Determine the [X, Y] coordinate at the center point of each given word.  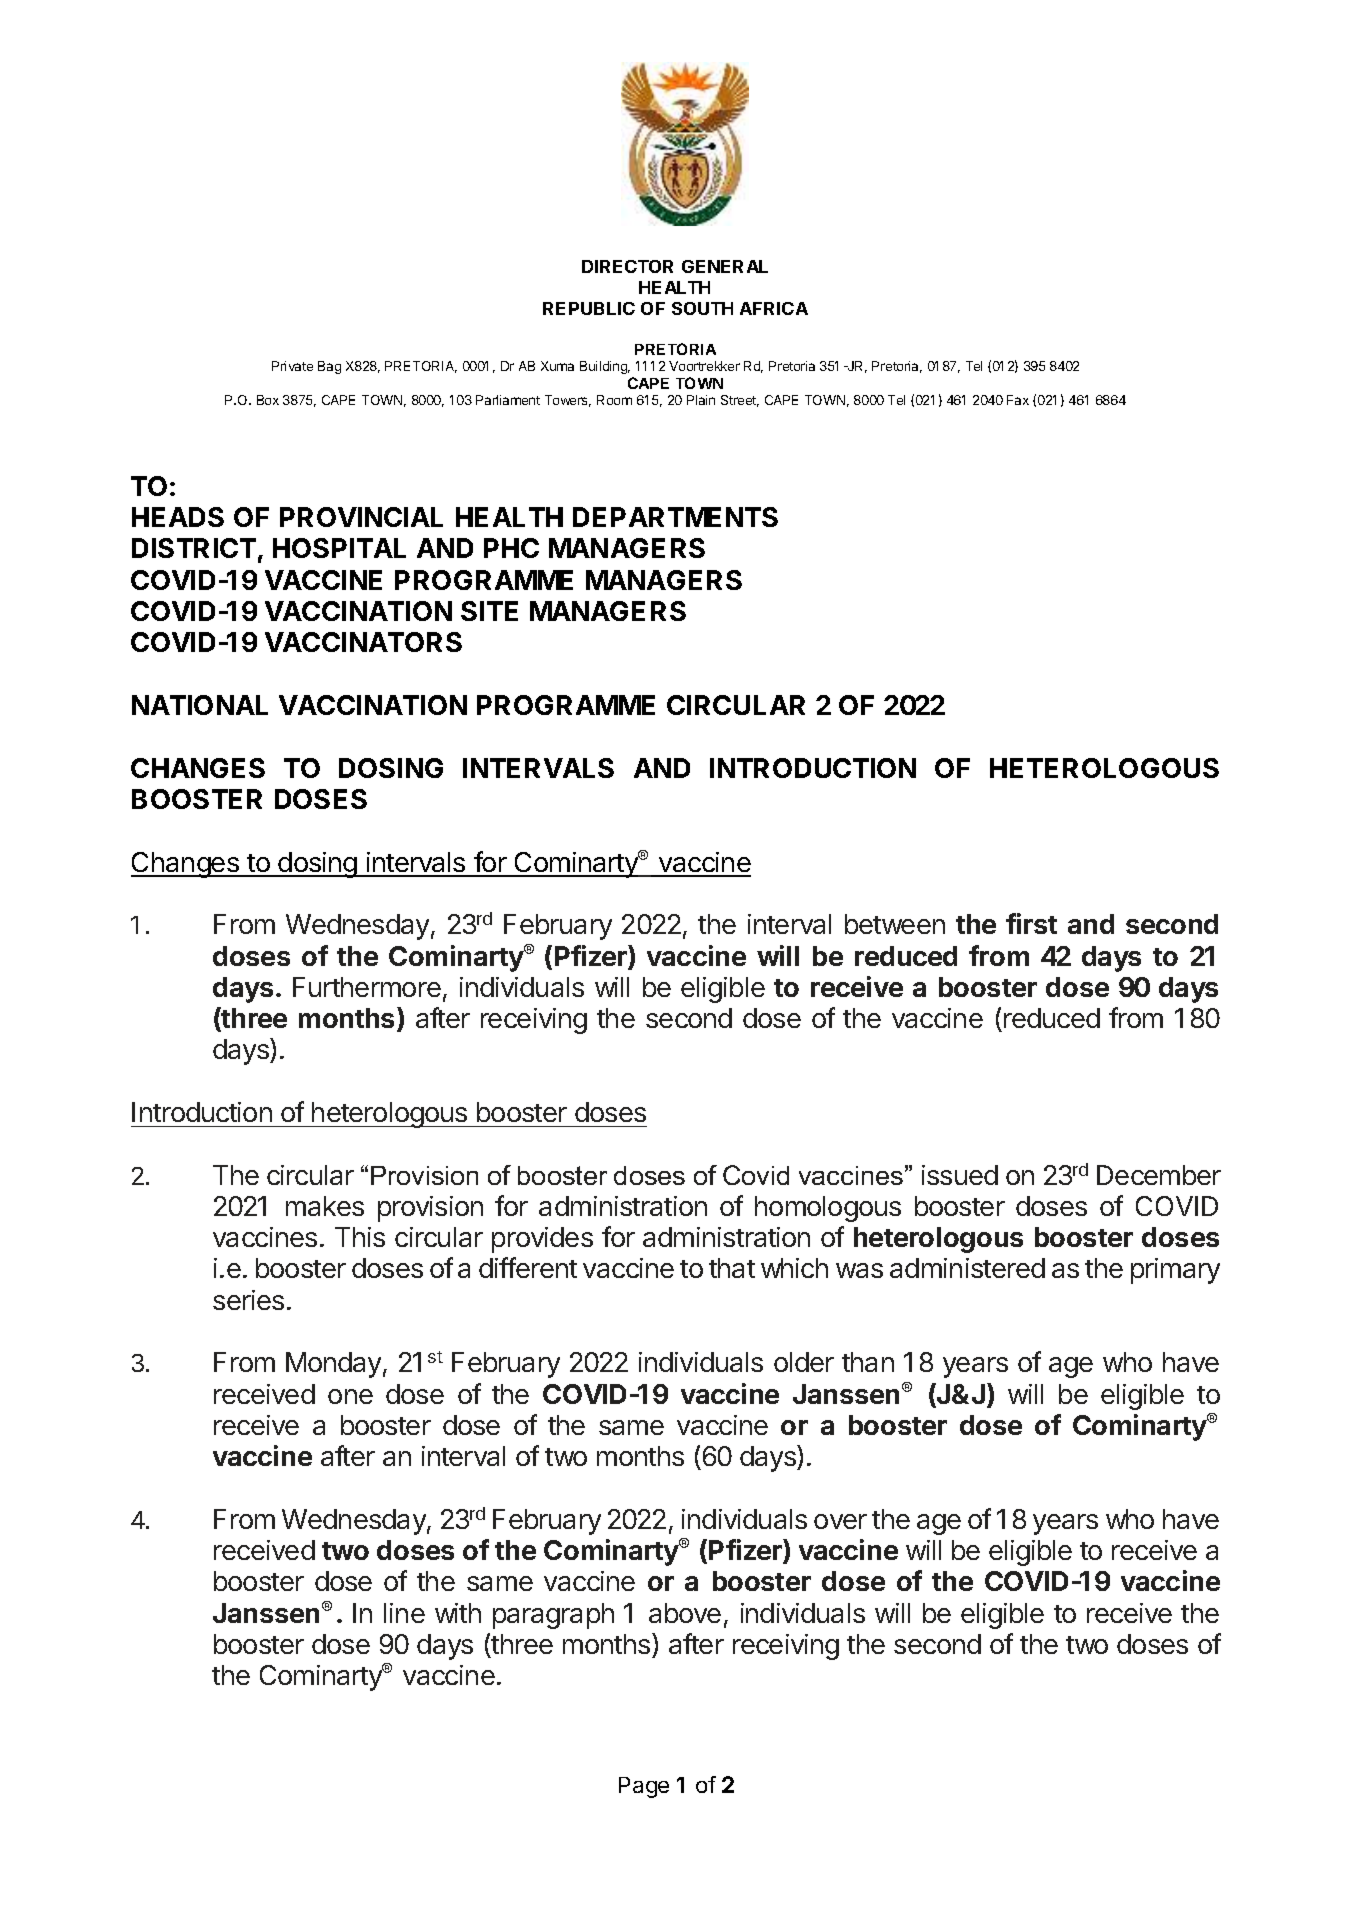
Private [292, 366]
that [732, 1268]
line [404, 1613]
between [895, 924]
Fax [1018, 400]
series [248, 1300]
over [840, 1521]
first [1031, 923]
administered [967, 1268]
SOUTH [702, 308]
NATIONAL [200, 705]
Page [644, 1787]
